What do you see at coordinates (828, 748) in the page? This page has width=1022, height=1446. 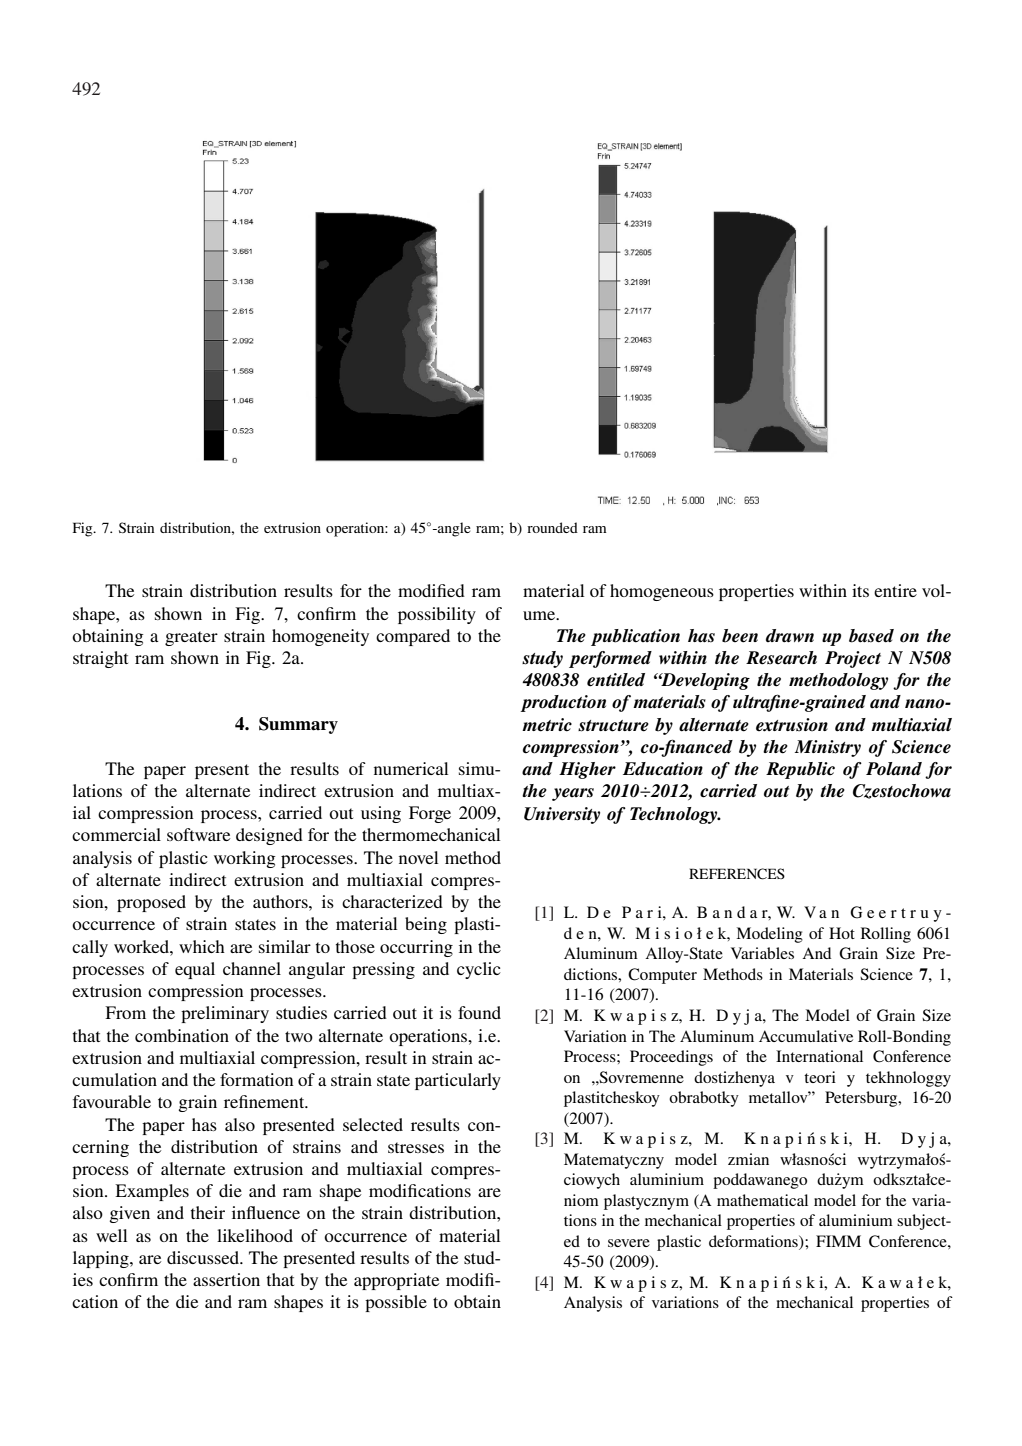 I see `Ministry` at bounding box center [828, 748].
